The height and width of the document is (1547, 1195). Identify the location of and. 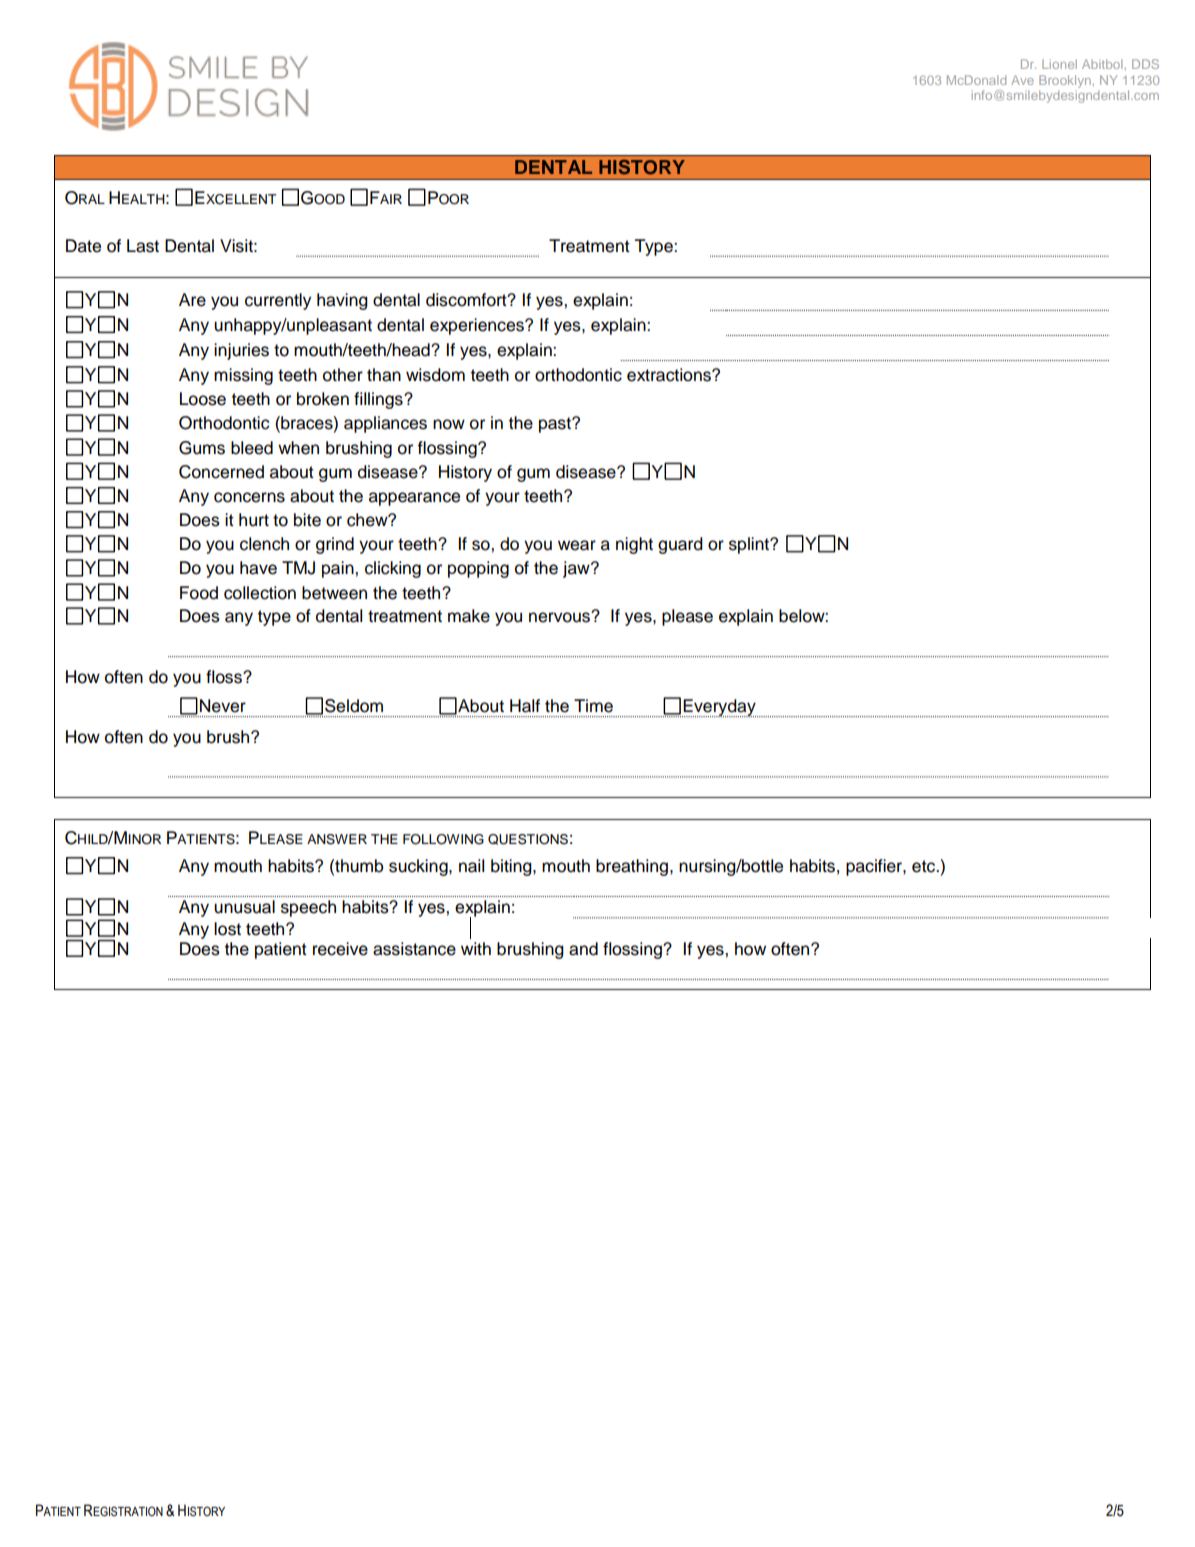
(583, 949).
